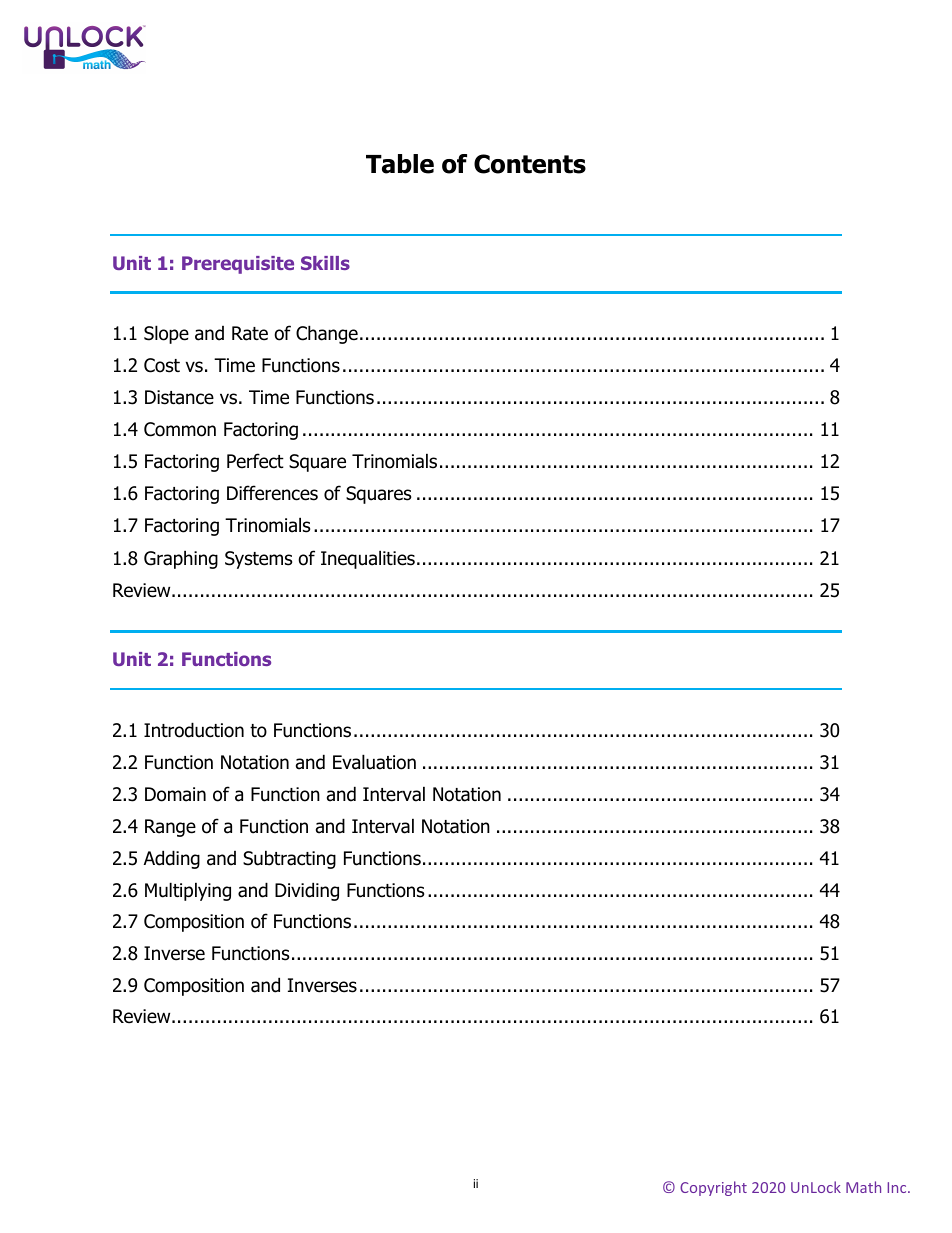 The height and width of the page is (1233, 952). Describe the element at coordinates (194, 730) in the page. I see `Introduction` at that location.
